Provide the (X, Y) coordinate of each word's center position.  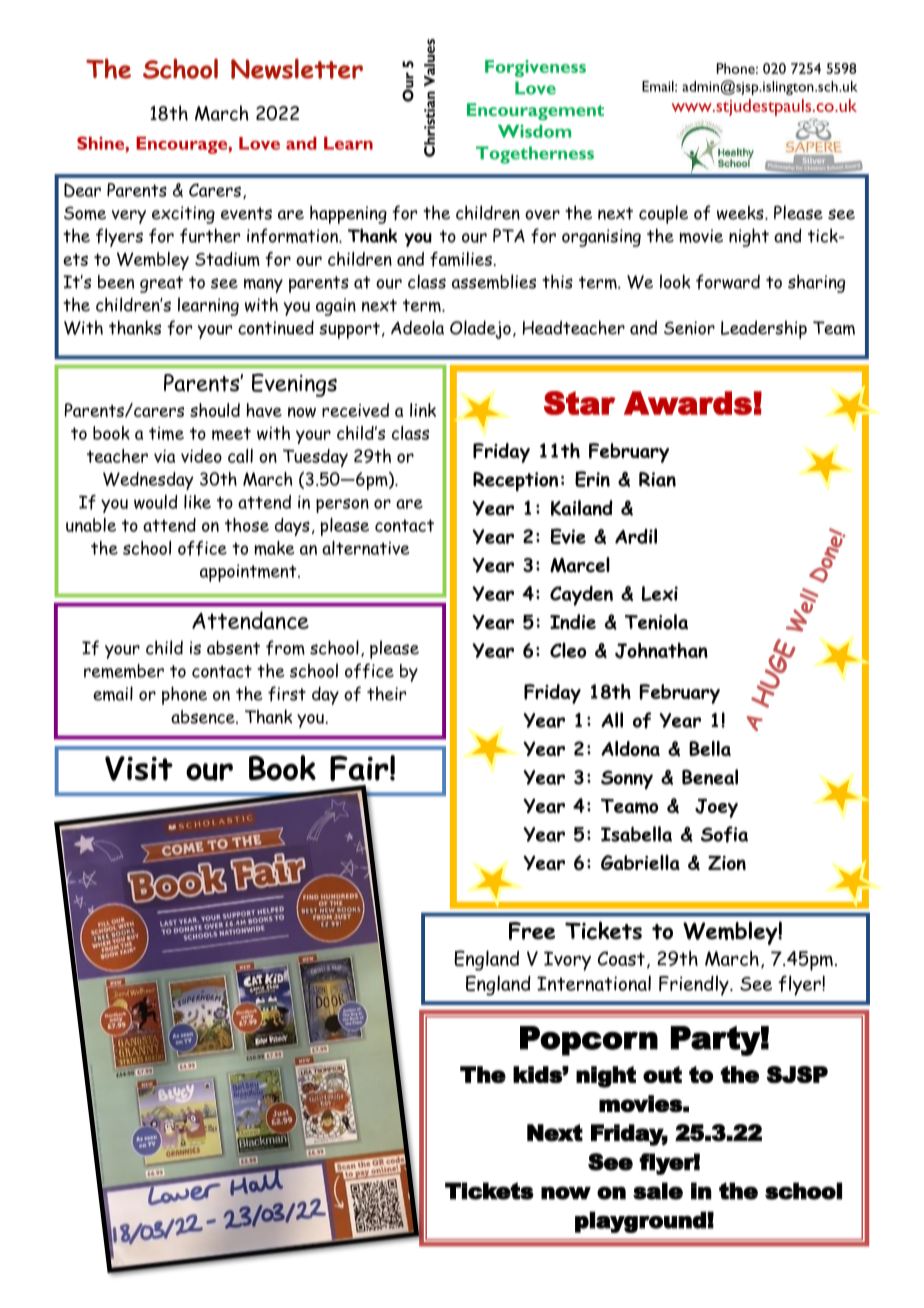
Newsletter (297, 68)
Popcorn (589, 1041)
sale (658, 1191)
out (662, 1074)
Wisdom (534, 131)
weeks (741, 212)
